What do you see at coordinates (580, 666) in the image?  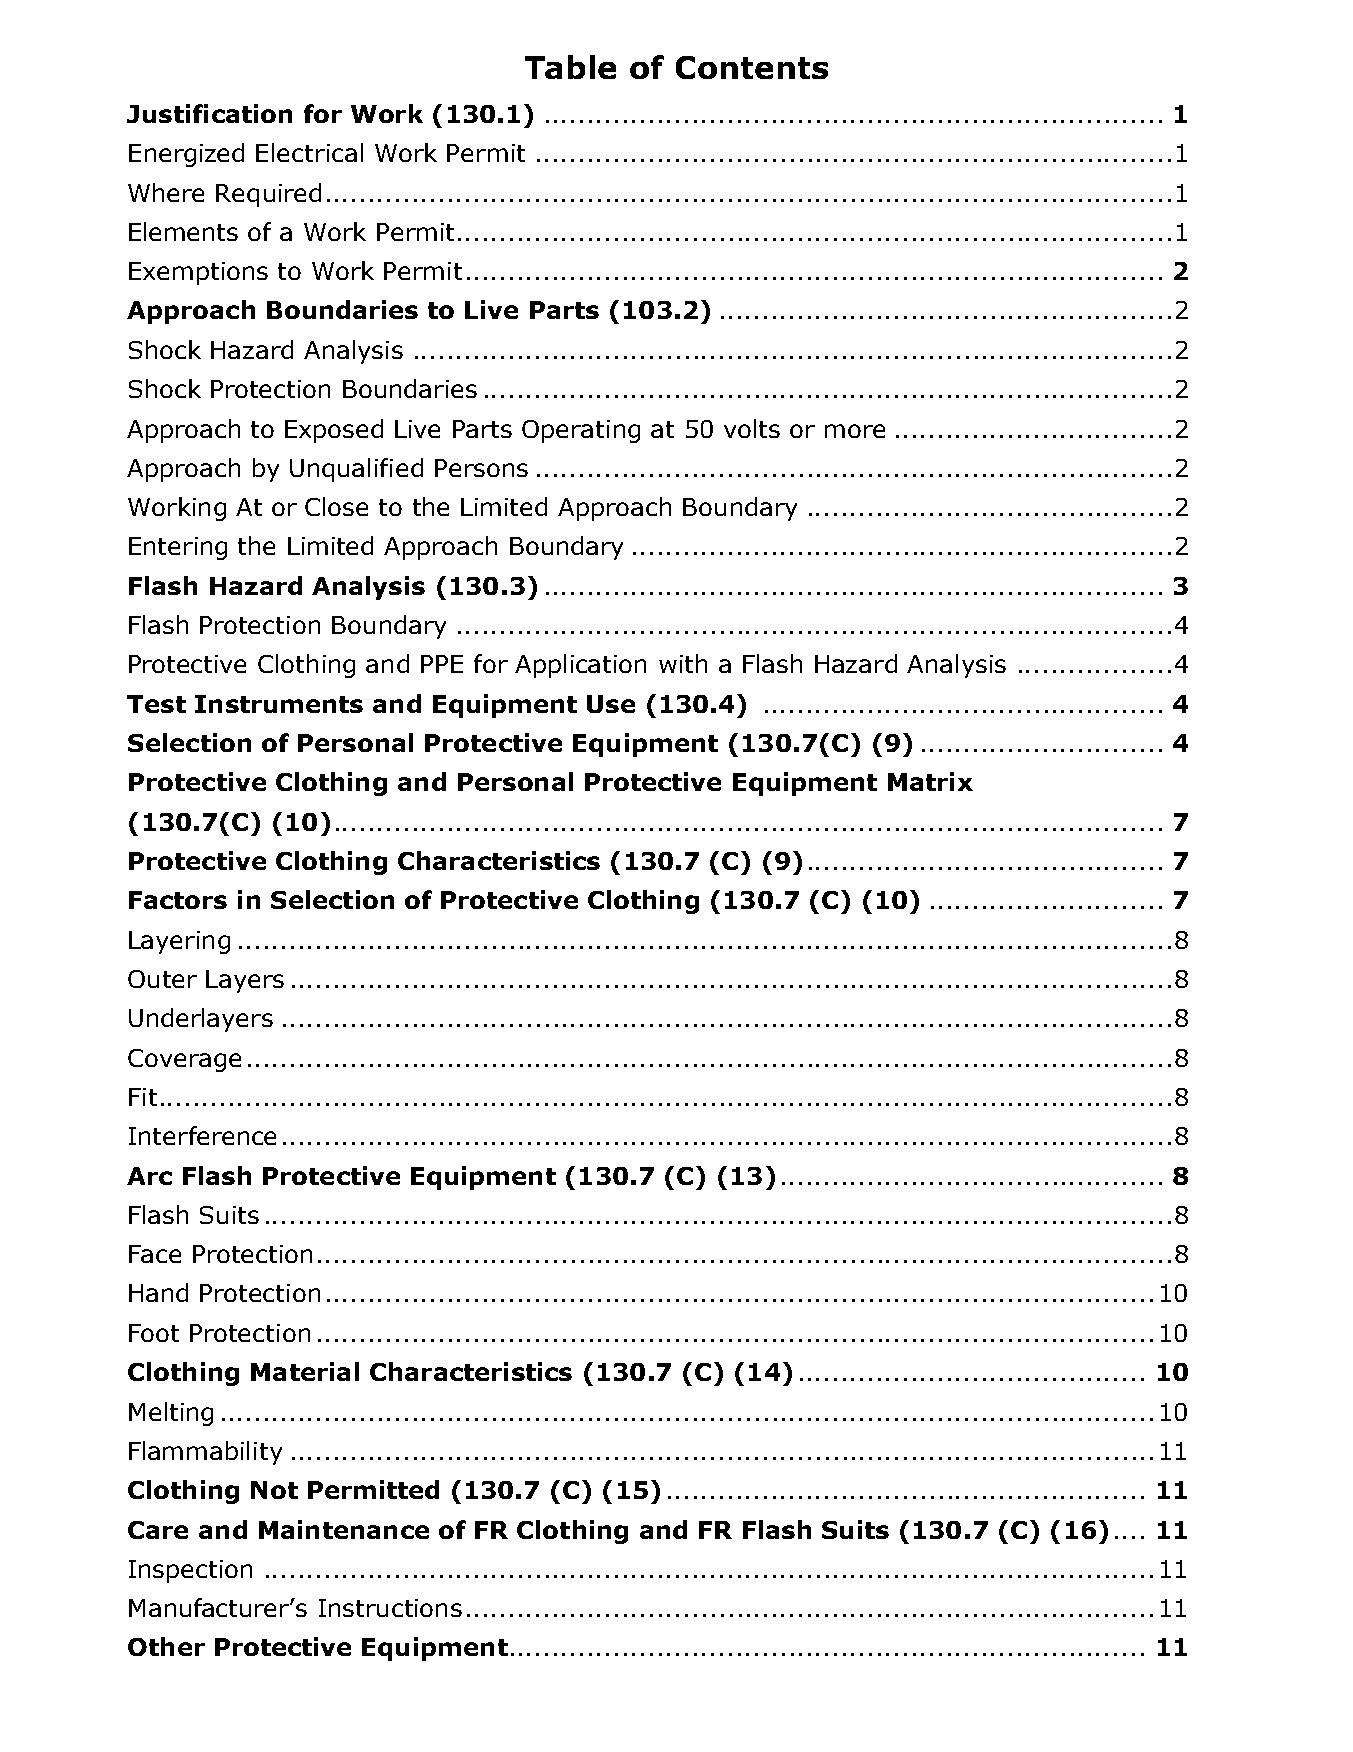 I see `Application` at bounding box center [580, 666].
